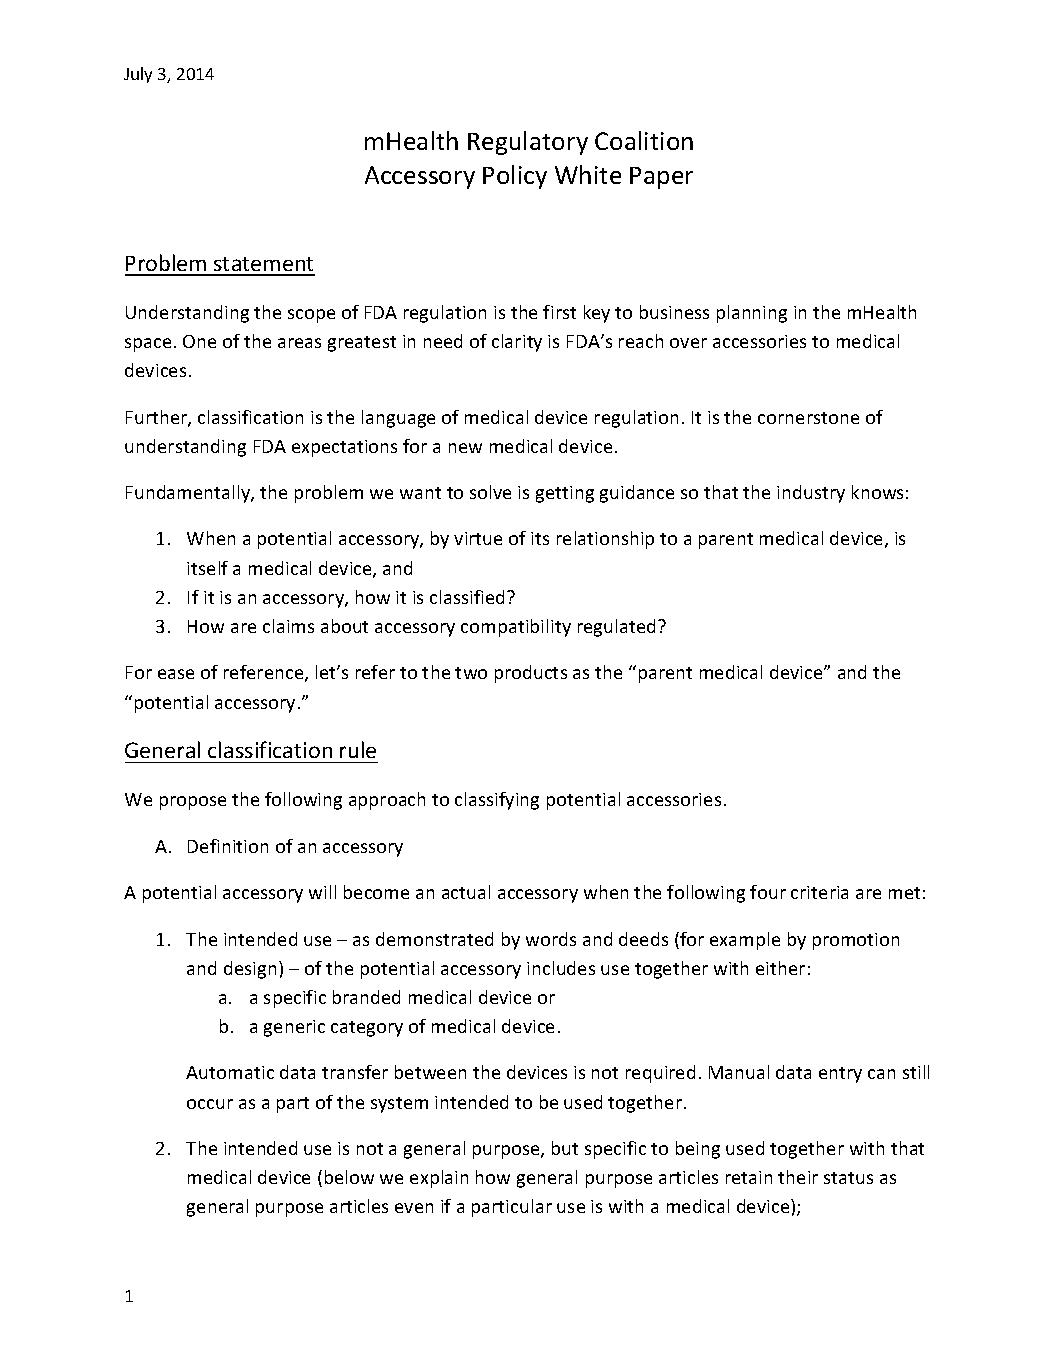 The height and width of the screenshot is (1370, 1059). Describe the element at coordinates (516, 628) in the screenshot. I see `compatibility` at that location.
